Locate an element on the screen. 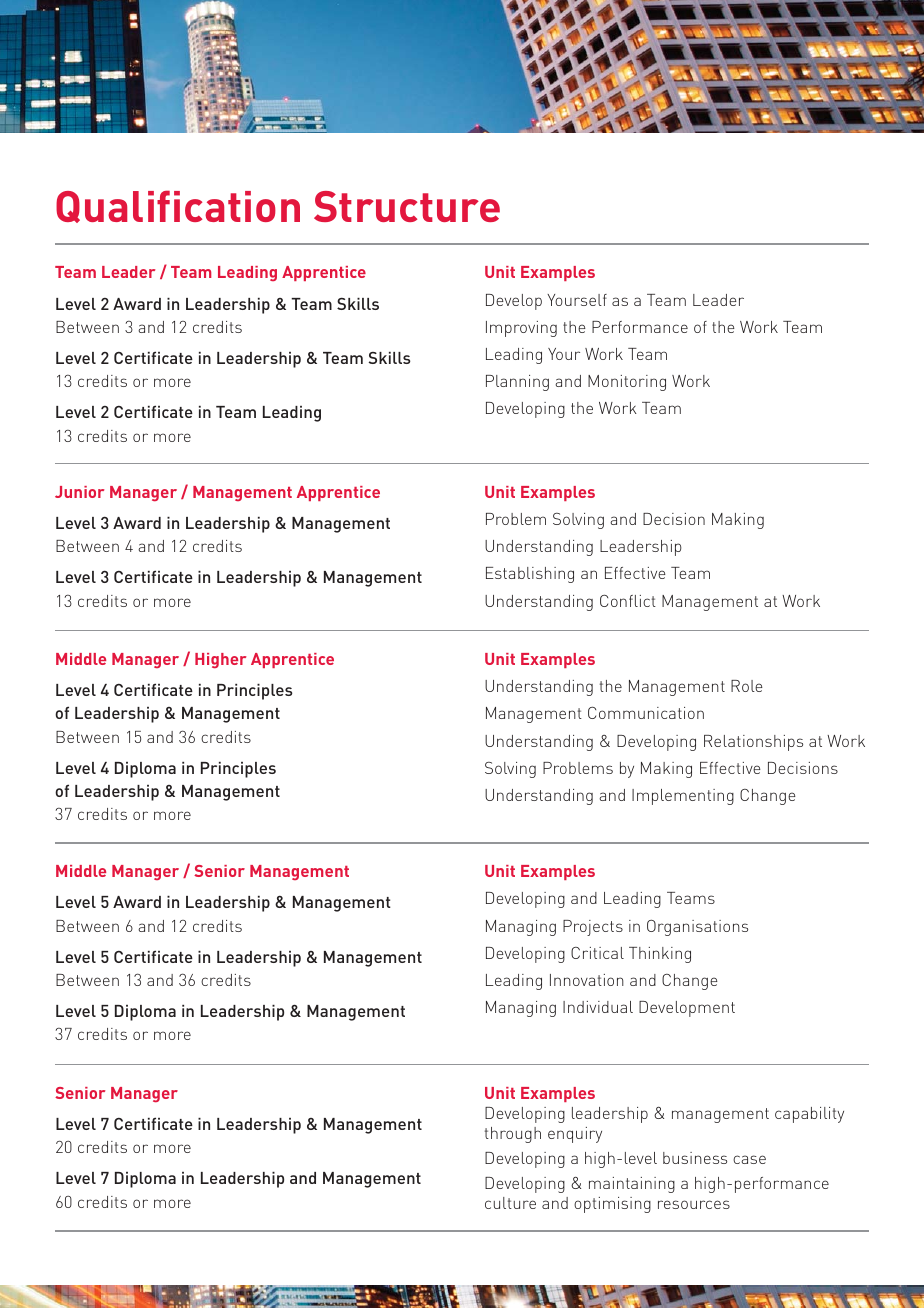 The width and height of the screenshot is (924, 1308). Projects is located at coordinates (593, 928).
